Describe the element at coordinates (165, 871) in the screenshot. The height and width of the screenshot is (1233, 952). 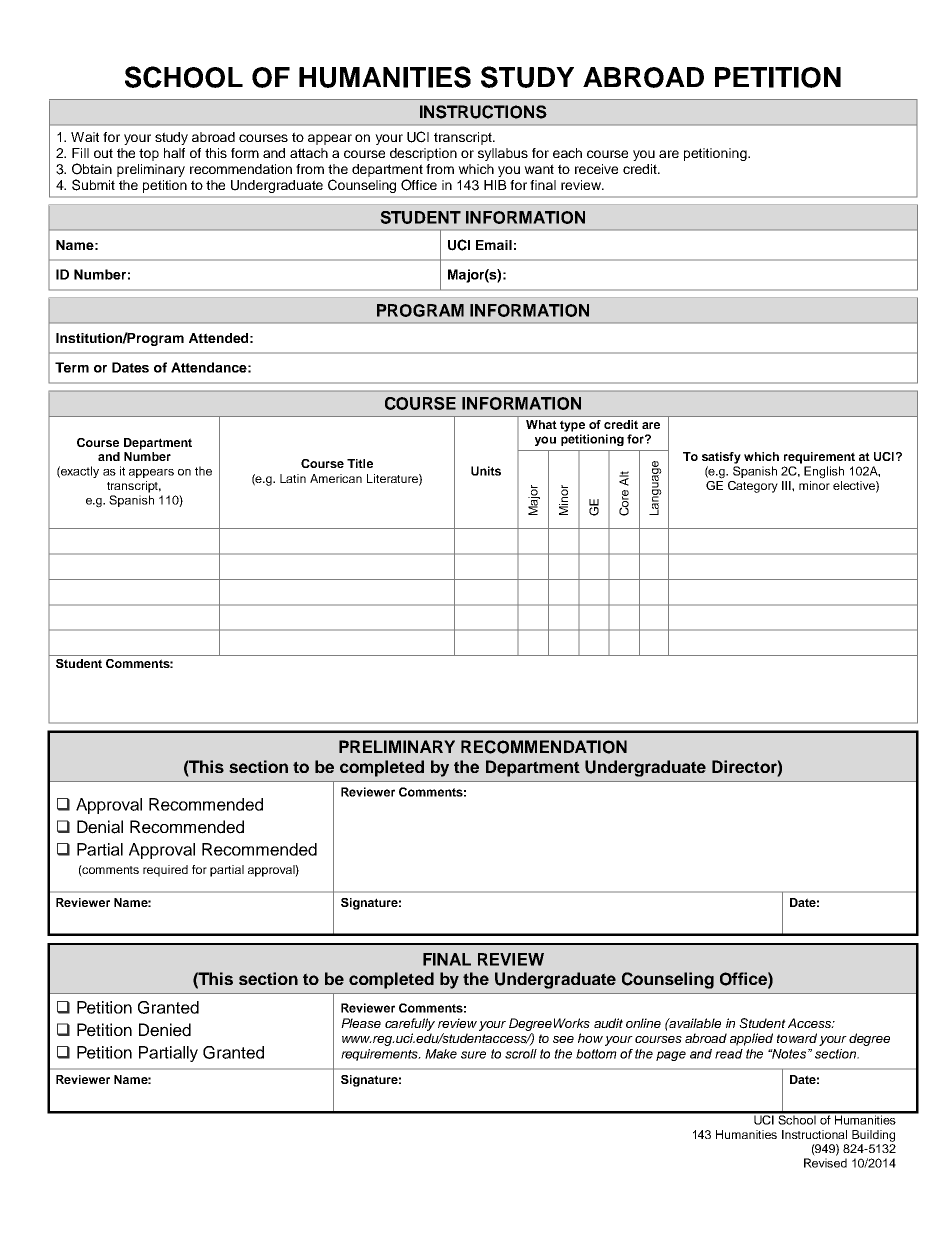
I see `required` at that location.
